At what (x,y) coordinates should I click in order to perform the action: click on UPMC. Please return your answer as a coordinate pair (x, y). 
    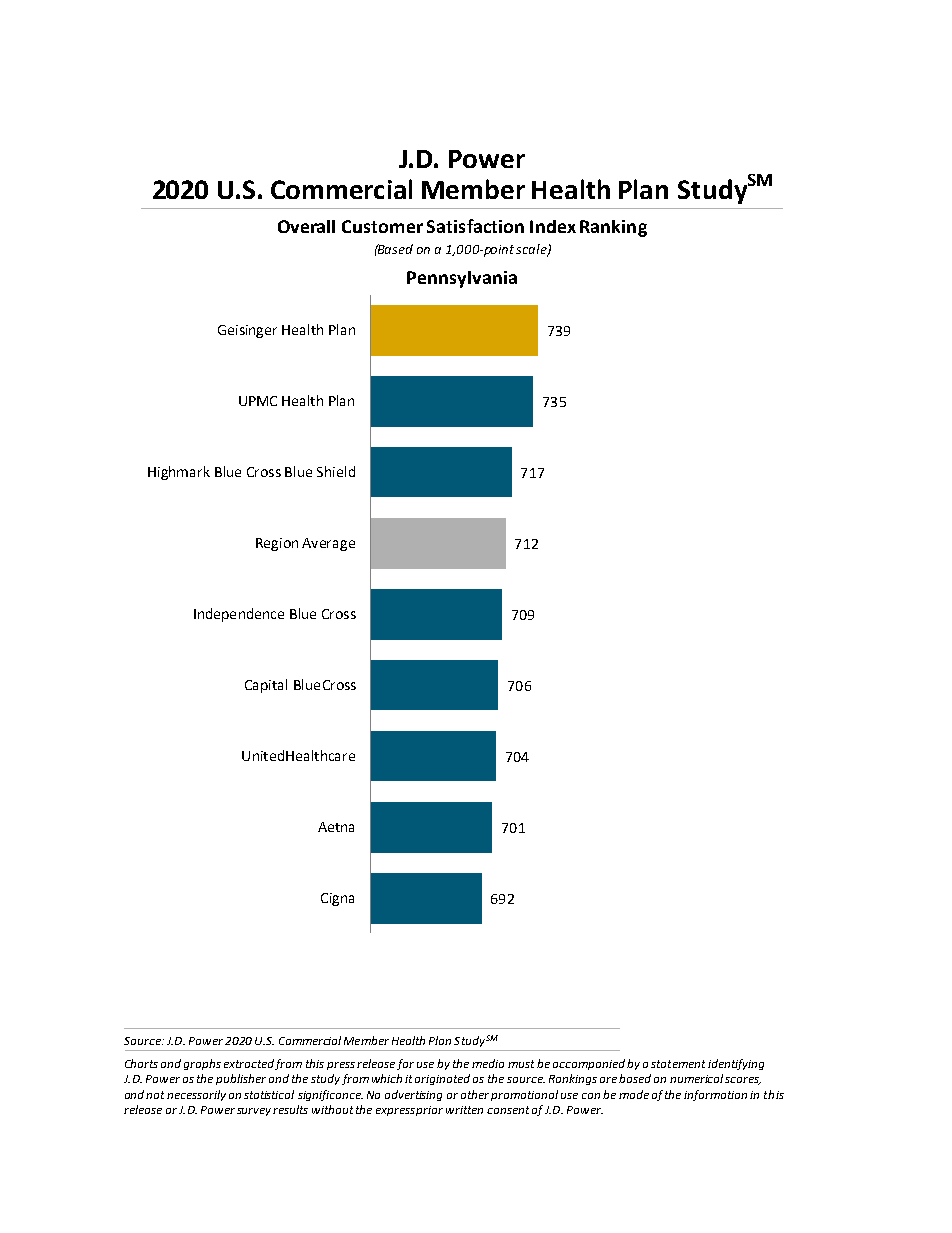
    Looking at the image, I should click on (258, 401).
